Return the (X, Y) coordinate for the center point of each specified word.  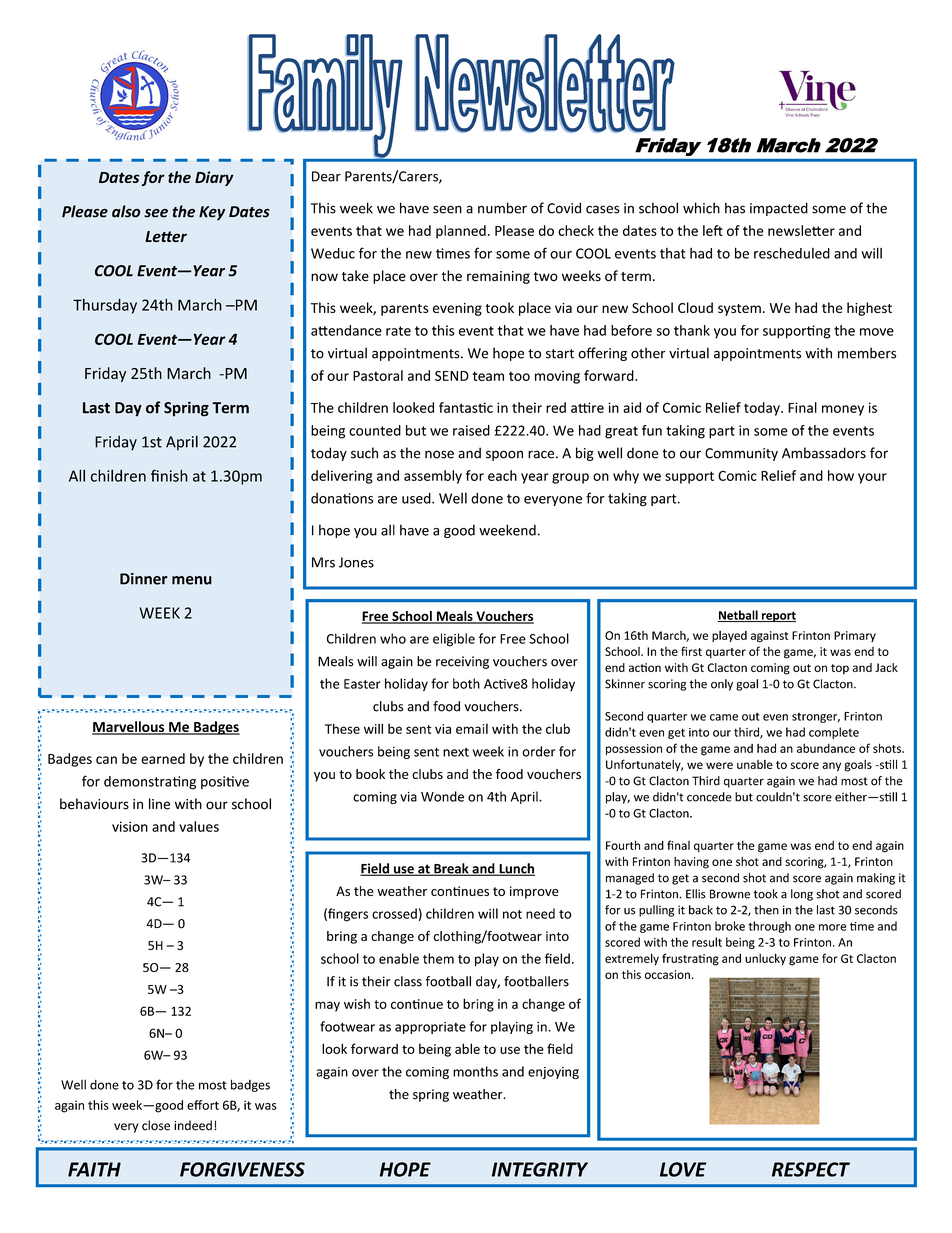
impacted (779, 209)
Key (212, 213)
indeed (193, 1125)
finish (169, 475)
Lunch (516, 869)
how (841, 475)
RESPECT (811, 1169)
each (502, 475)
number (502, 208)
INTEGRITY (540, 1169)
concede (709, 797)
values (199, 826)
